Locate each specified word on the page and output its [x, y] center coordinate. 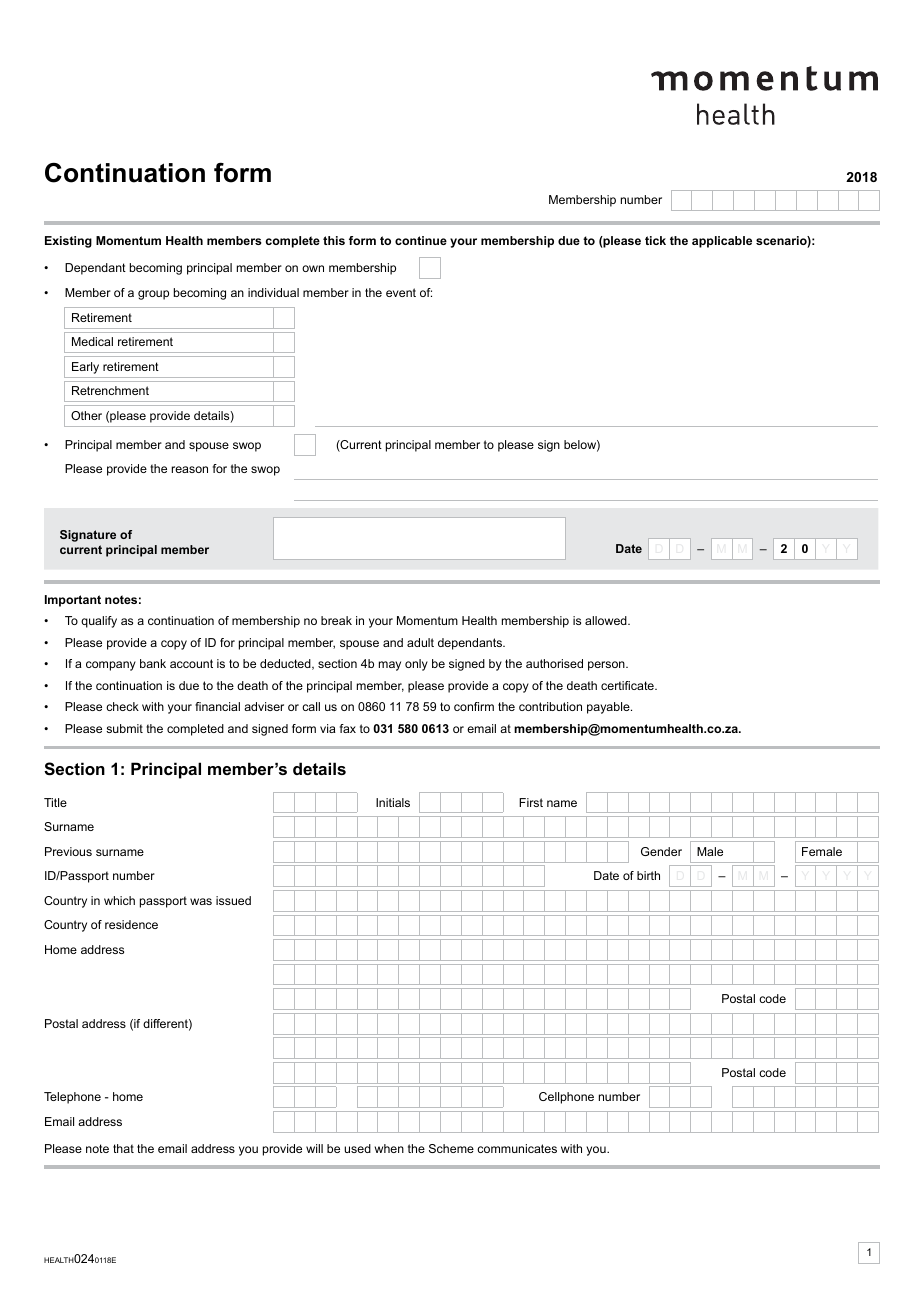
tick [655, 240]
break [336, 620]
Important [73, 601]
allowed [607, 620]
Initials [393, 802]
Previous [68, 851]
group [153, 295]
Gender [661, 851]
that [123, 1148]
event [401, 292]
